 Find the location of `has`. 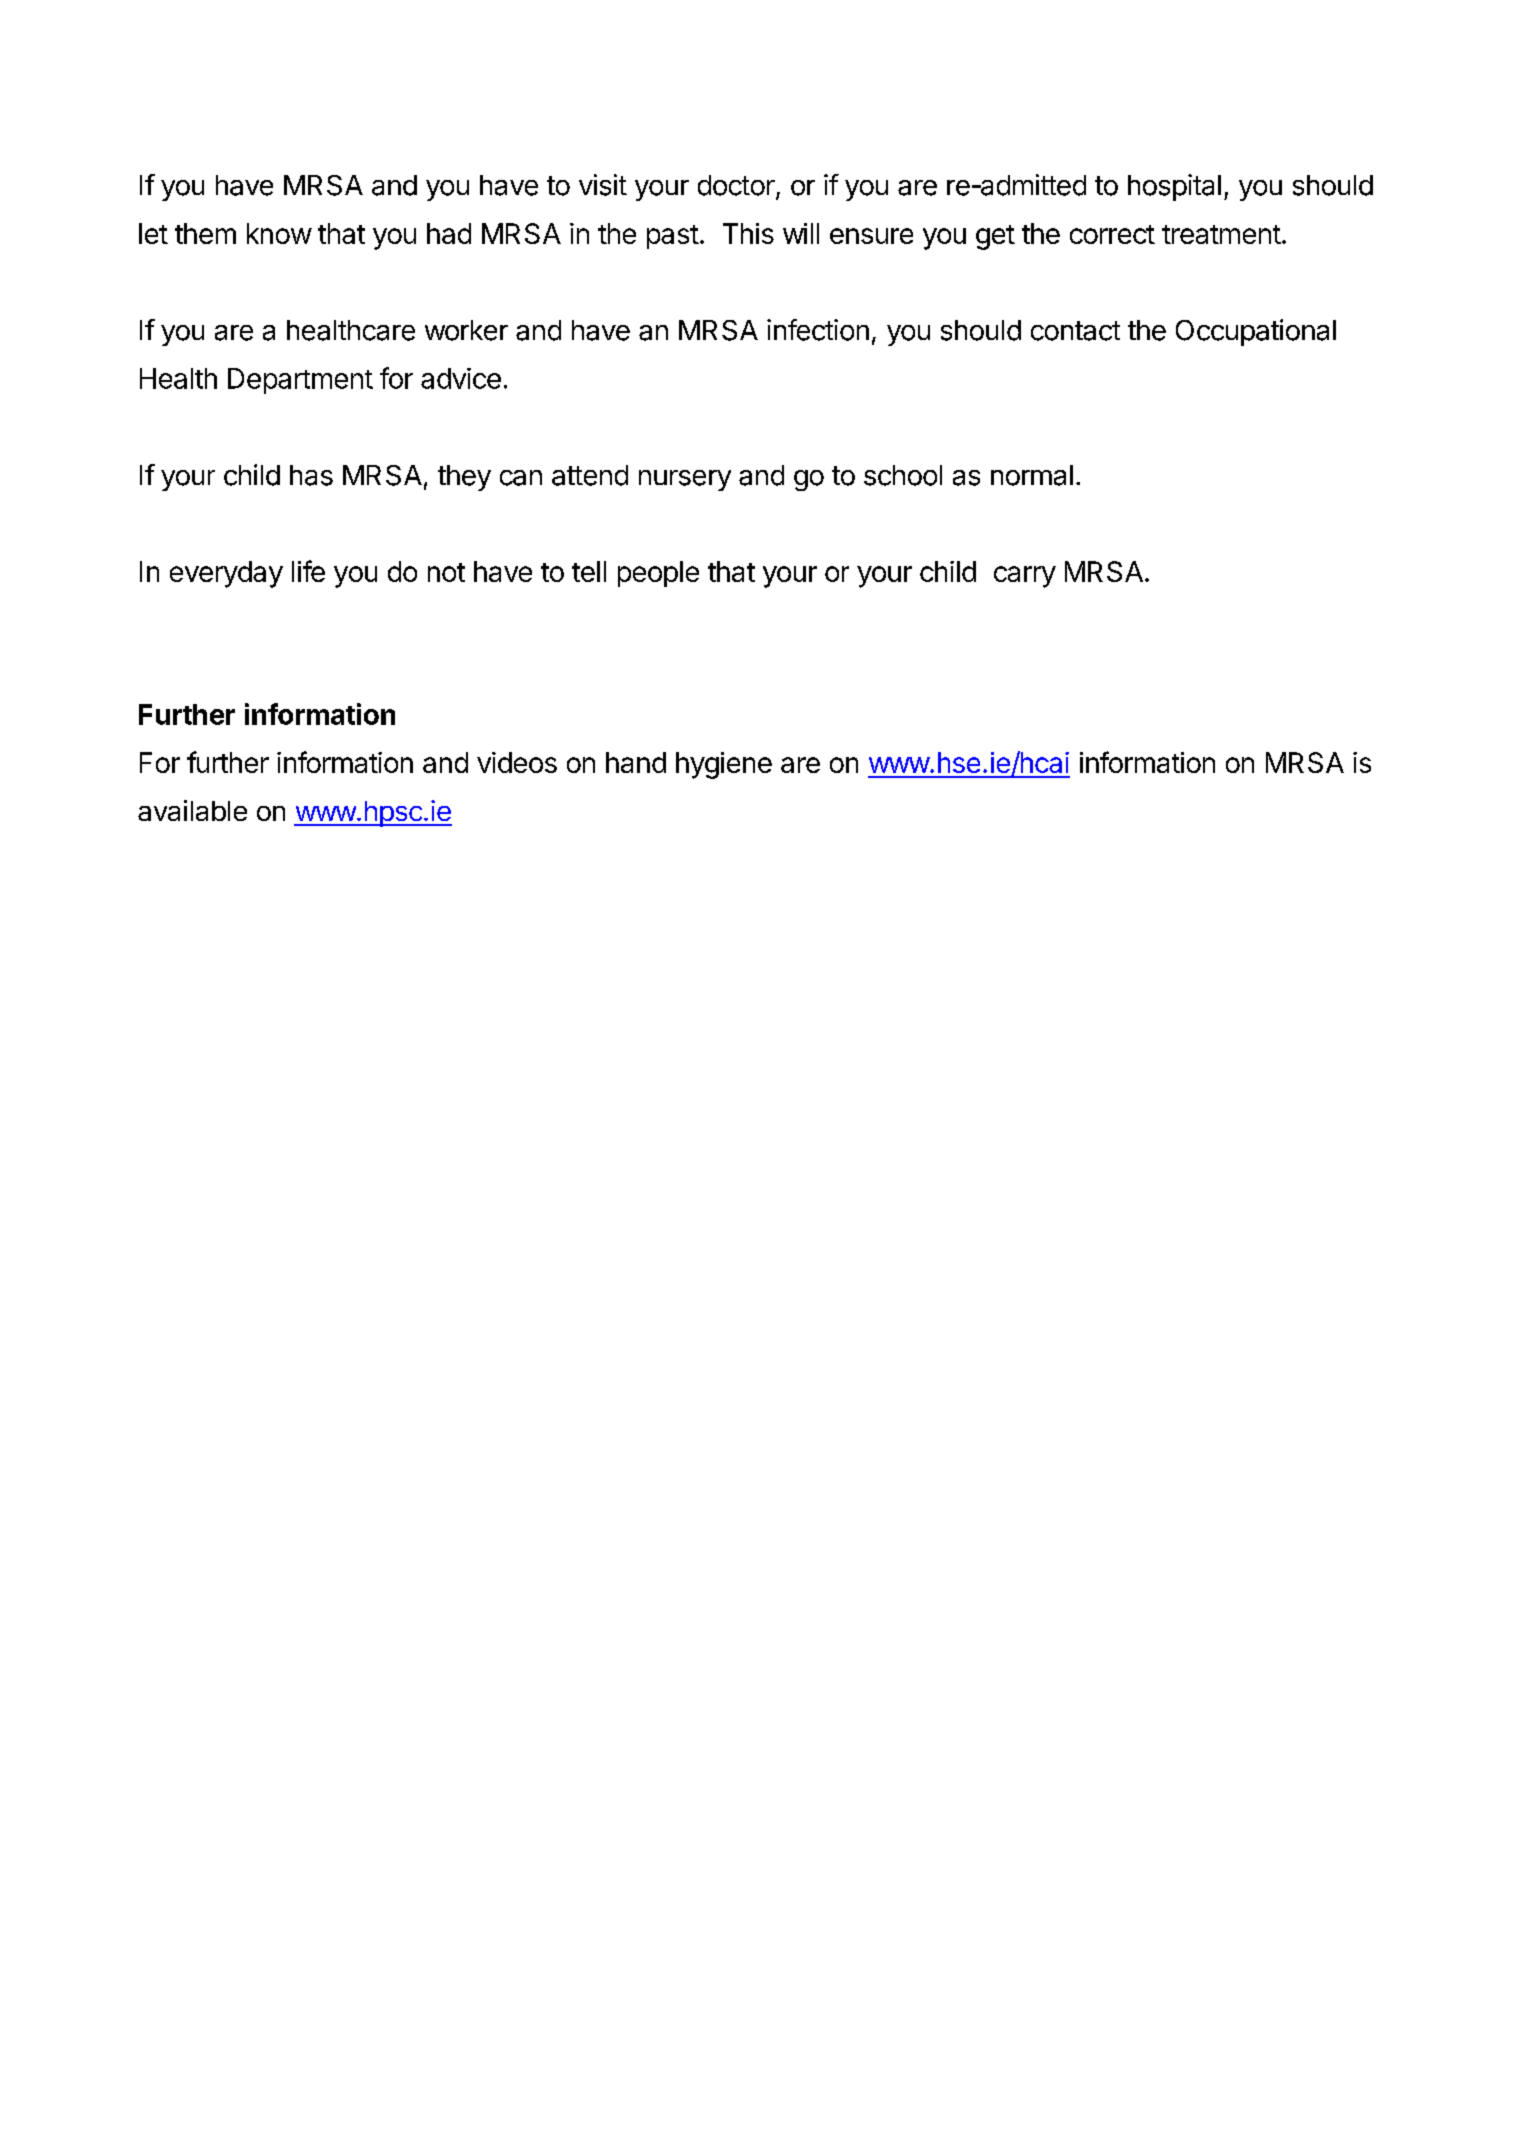

has is located at coordinates (311, 475).
